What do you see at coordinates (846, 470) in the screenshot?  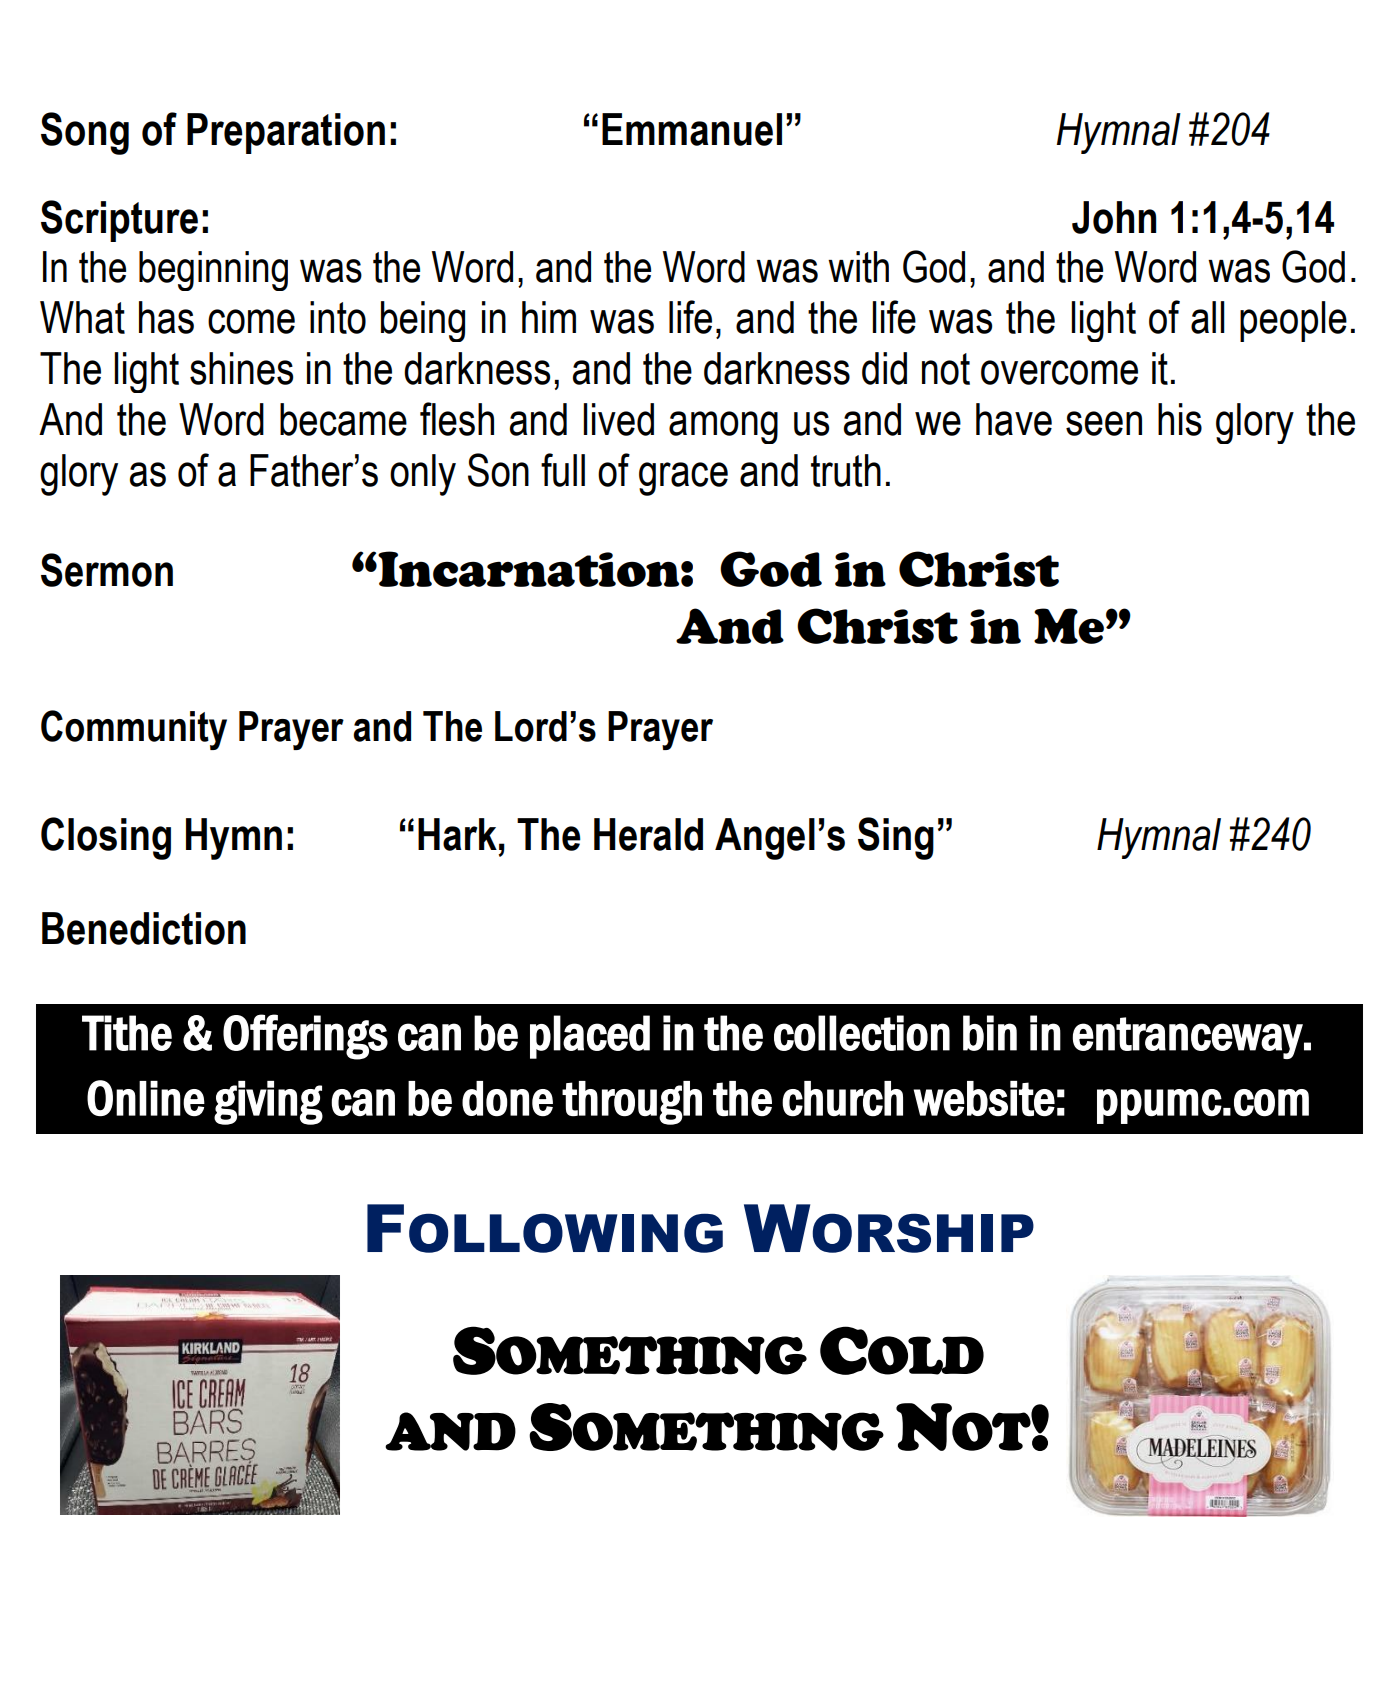 I see `truth` at bounding box center [846, 470].
